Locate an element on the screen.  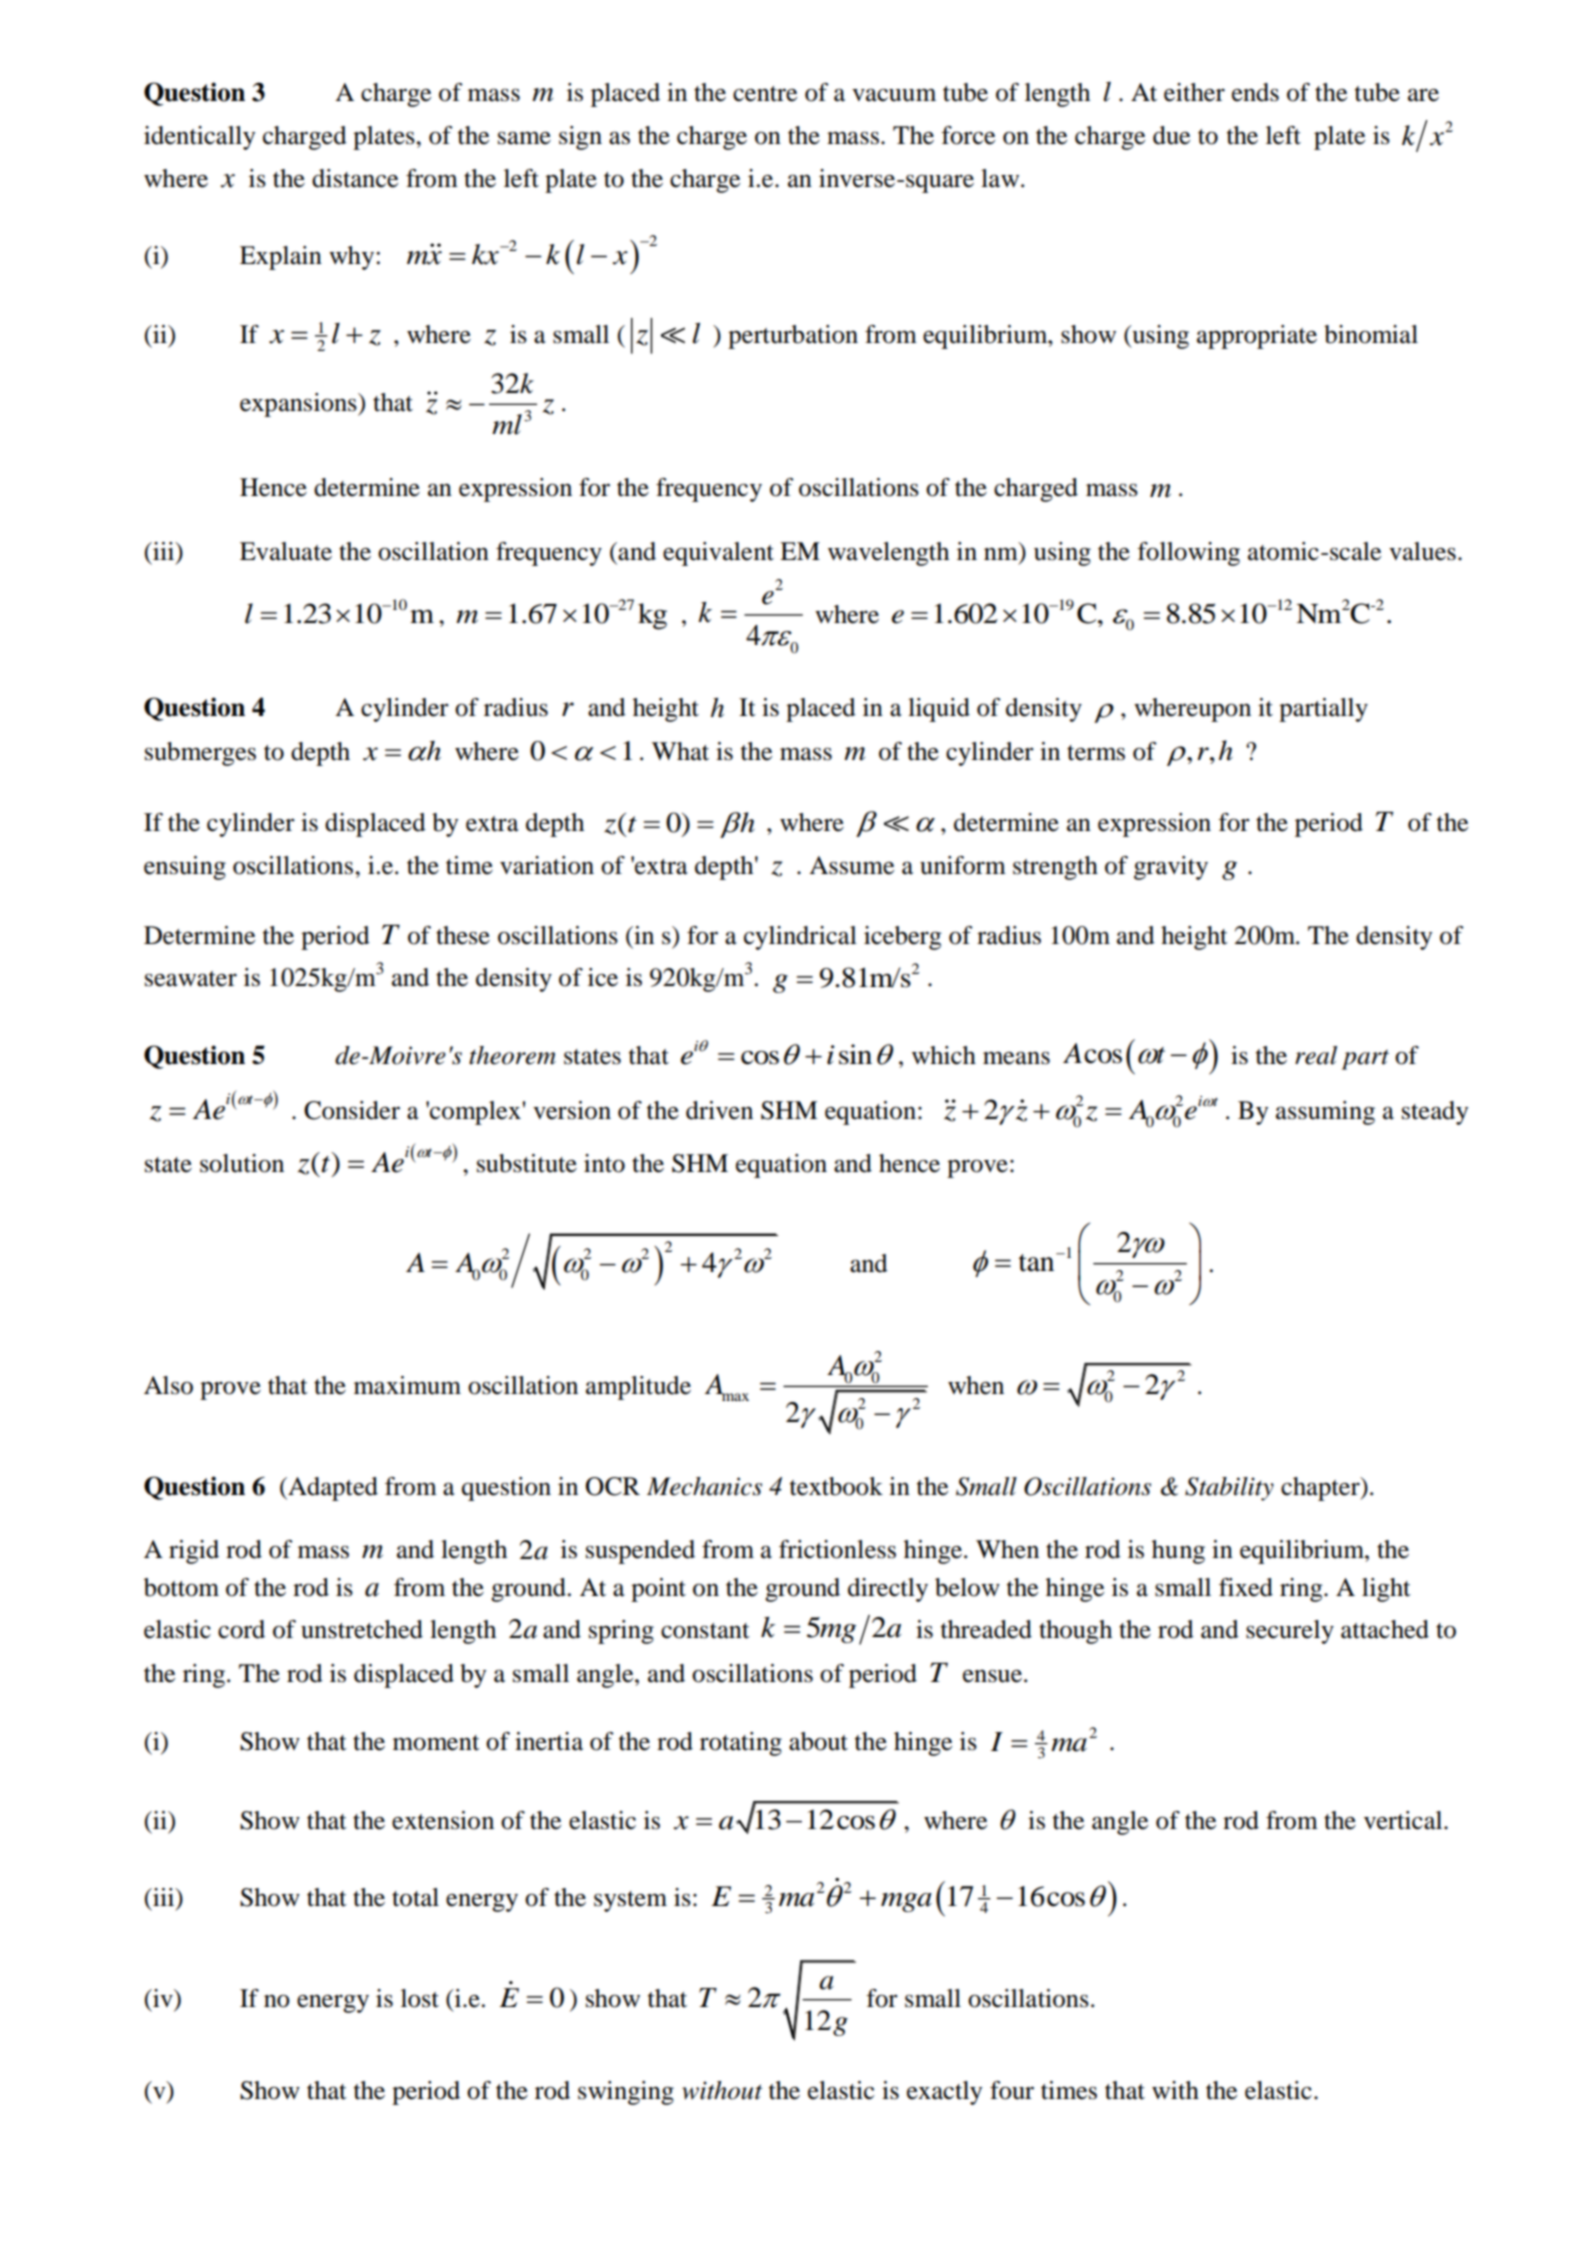
gravity is located at coordinates (1171, 868).
